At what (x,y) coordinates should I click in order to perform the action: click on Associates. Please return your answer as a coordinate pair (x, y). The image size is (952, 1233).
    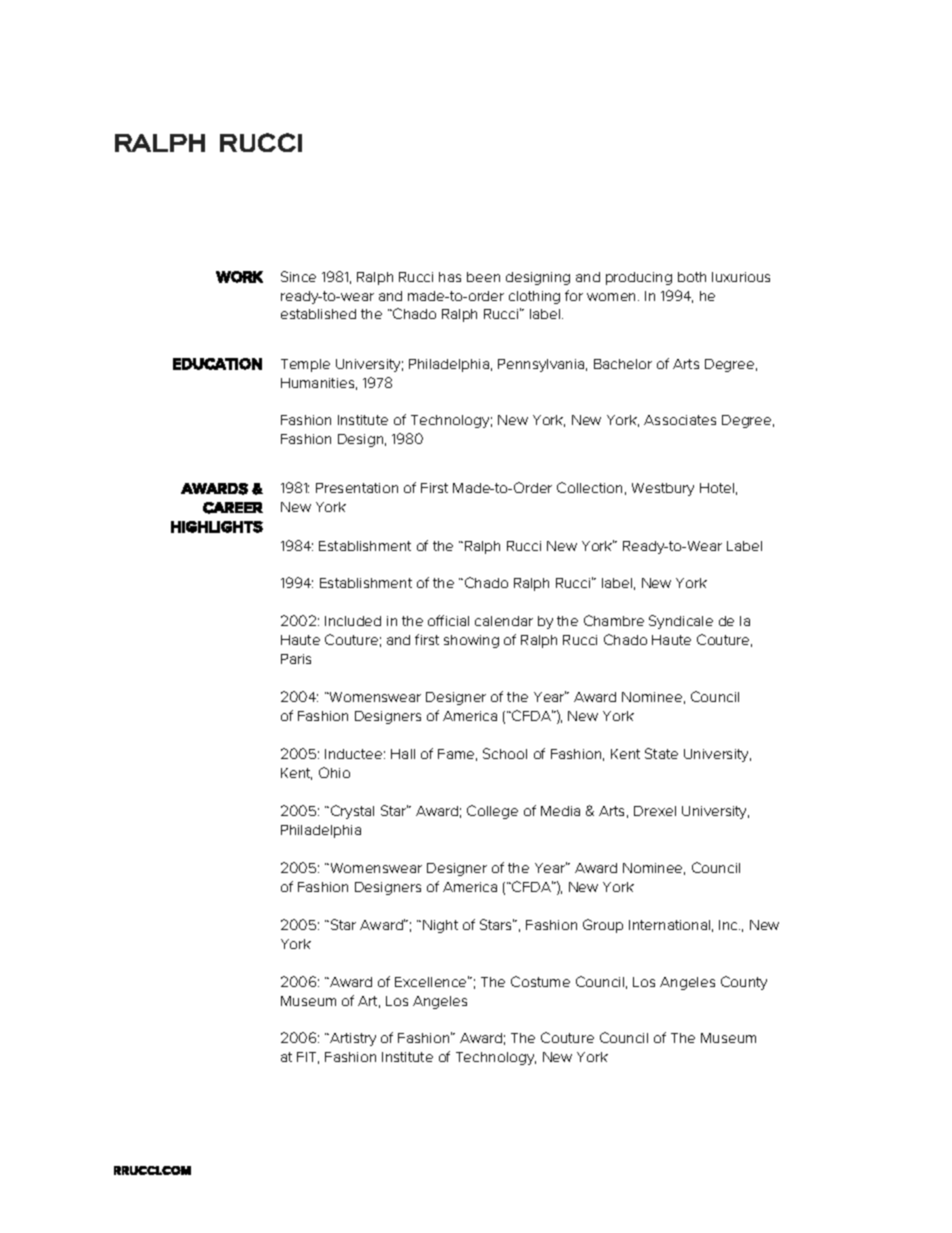
    Looking at the image, I should click on (680, 420).
